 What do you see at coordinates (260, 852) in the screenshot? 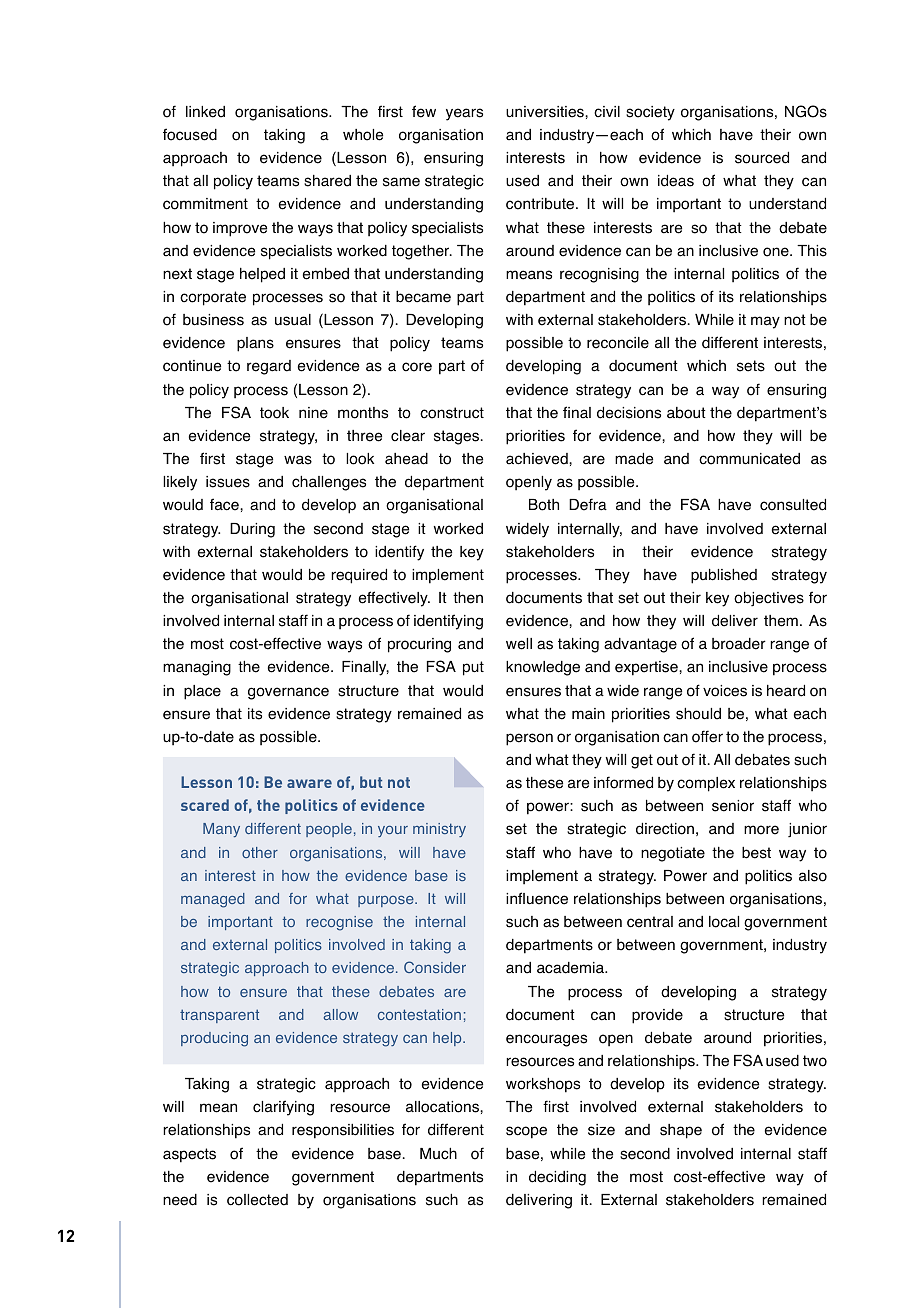
I see `other` at bounding box center [260, 852].
